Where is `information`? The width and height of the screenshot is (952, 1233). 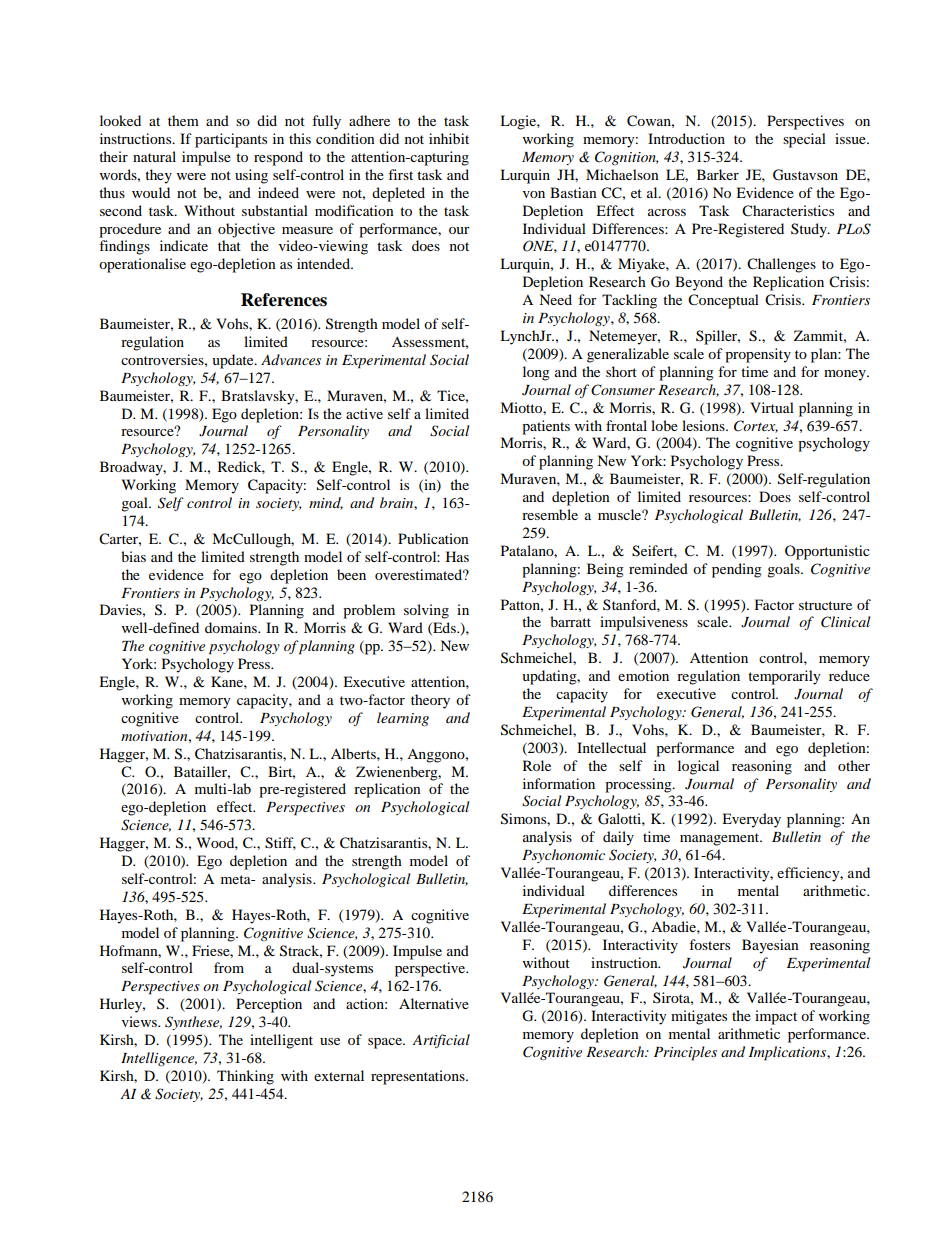 information is located at coordinates (559, 783).
